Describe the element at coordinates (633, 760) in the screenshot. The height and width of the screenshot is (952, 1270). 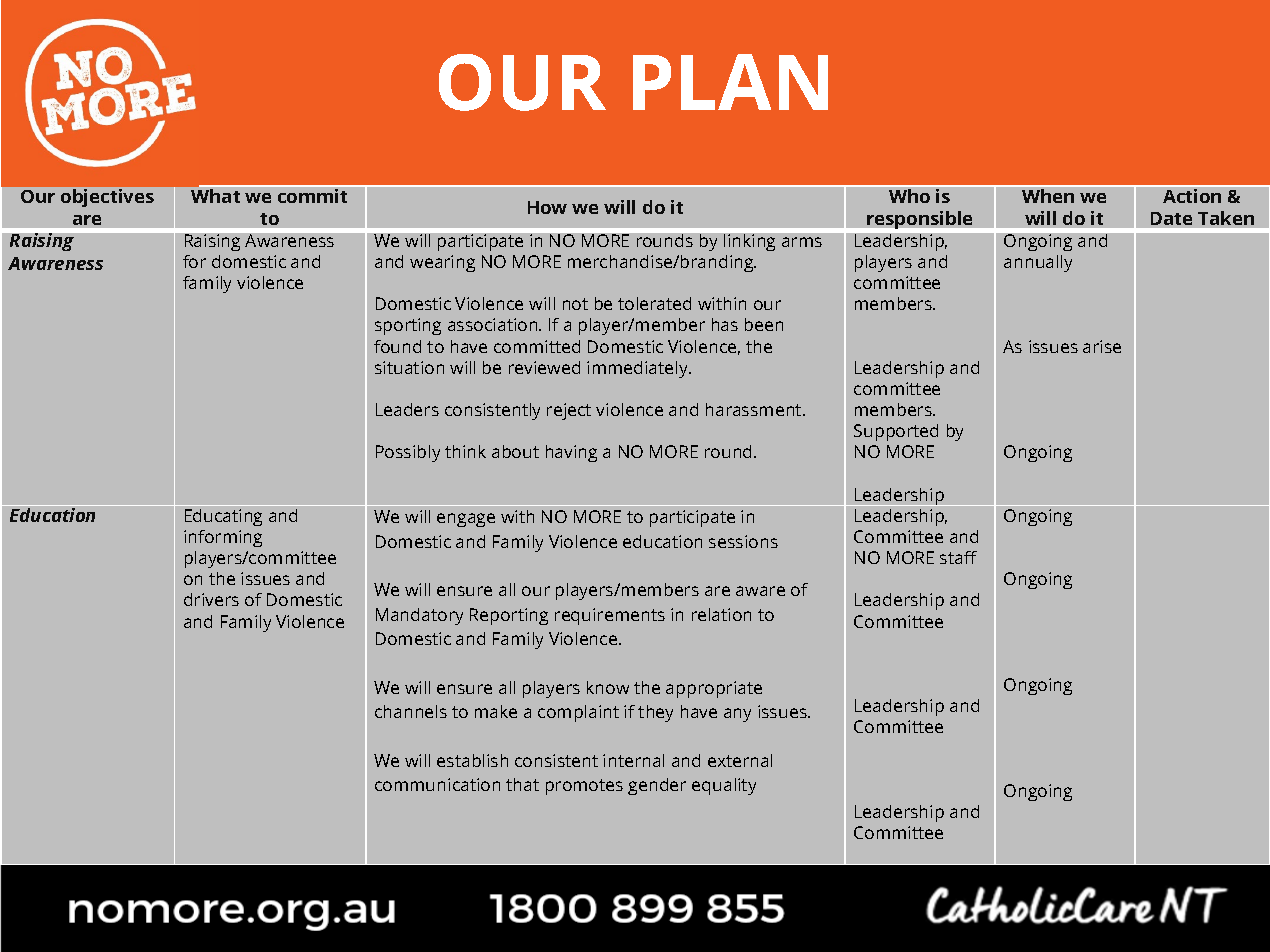
I see `internal` at that location.
